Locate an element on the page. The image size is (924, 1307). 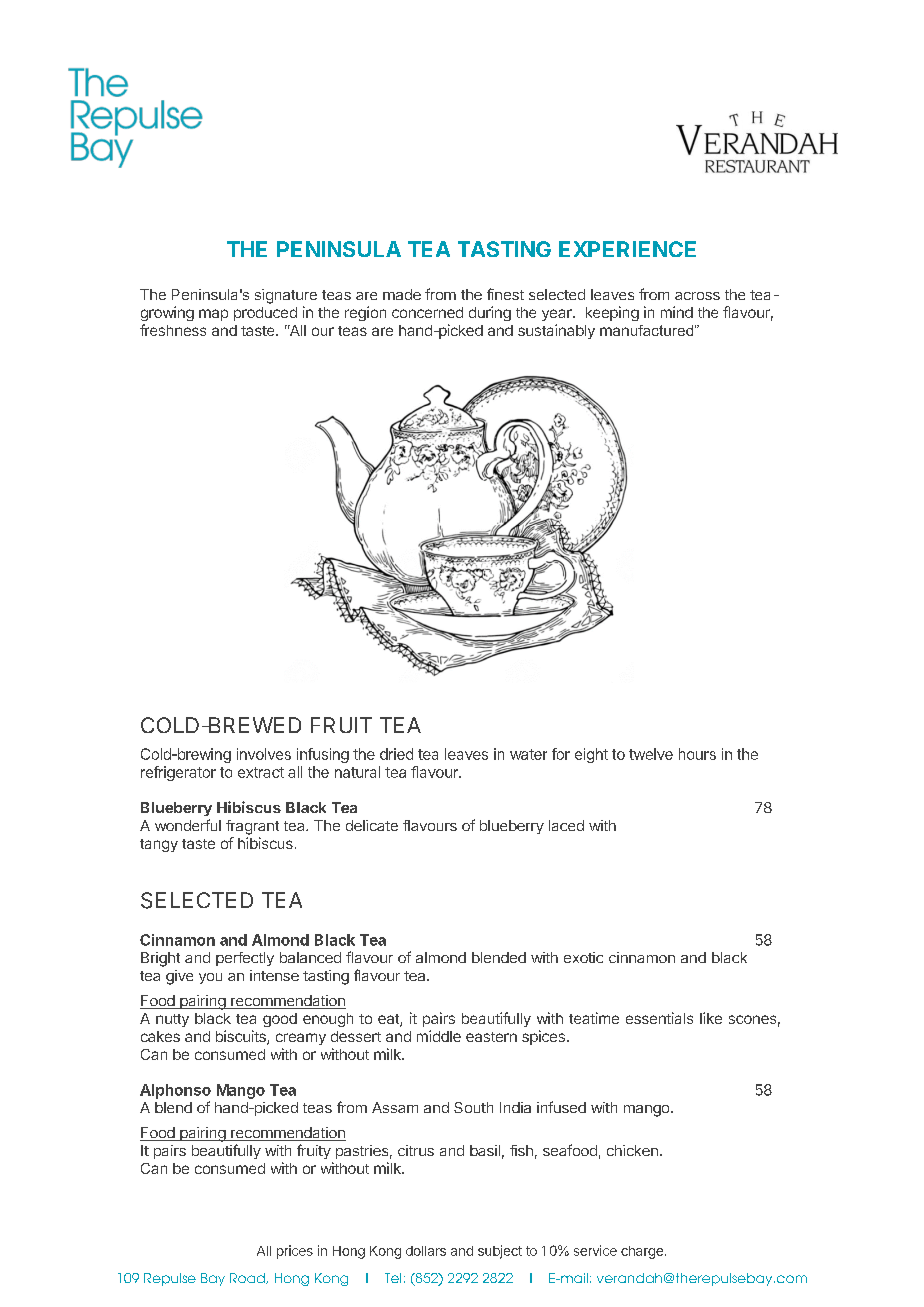
middle is located at coordinates (439, 1036).
